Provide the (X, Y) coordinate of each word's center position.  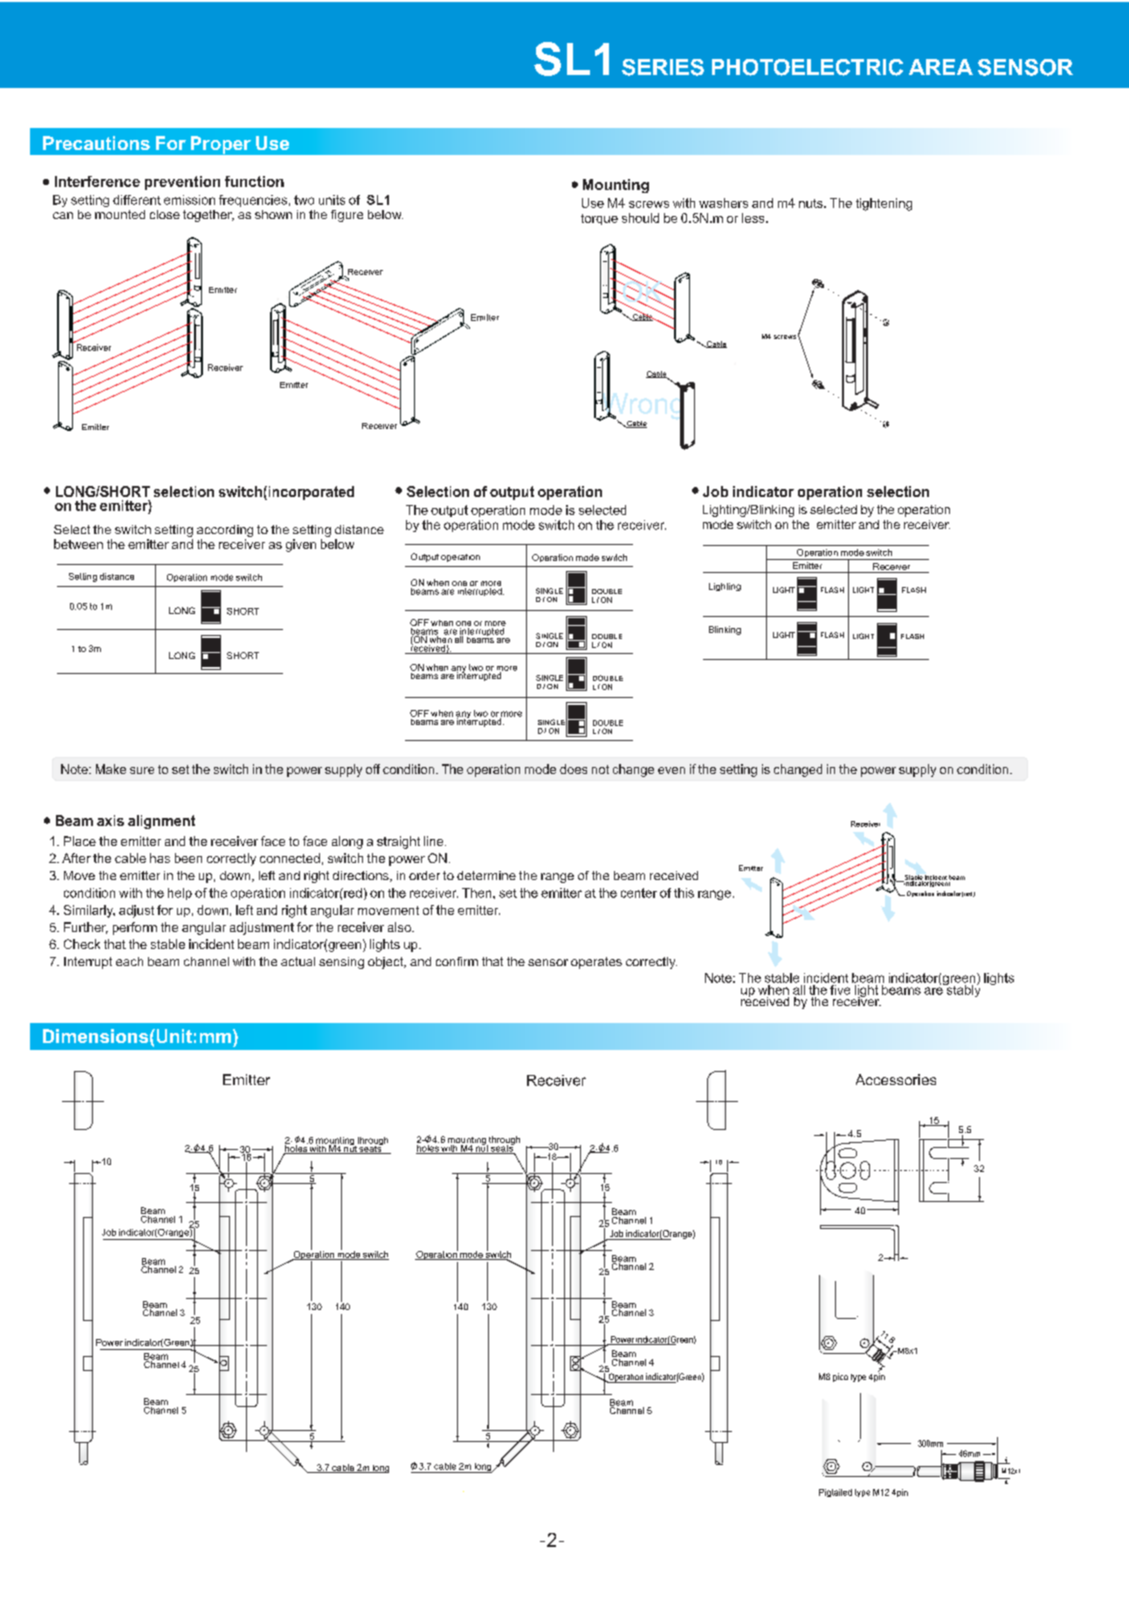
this (684, 893)
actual (298, 961)
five (840, 988)
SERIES (663, 67)
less (754, 218)
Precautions (96, 143)
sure (142, 770)
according (225, 531)
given (301, 545)
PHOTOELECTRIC (807, 67)
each (129, 961)
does (573, 769)
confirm (457, 961)
